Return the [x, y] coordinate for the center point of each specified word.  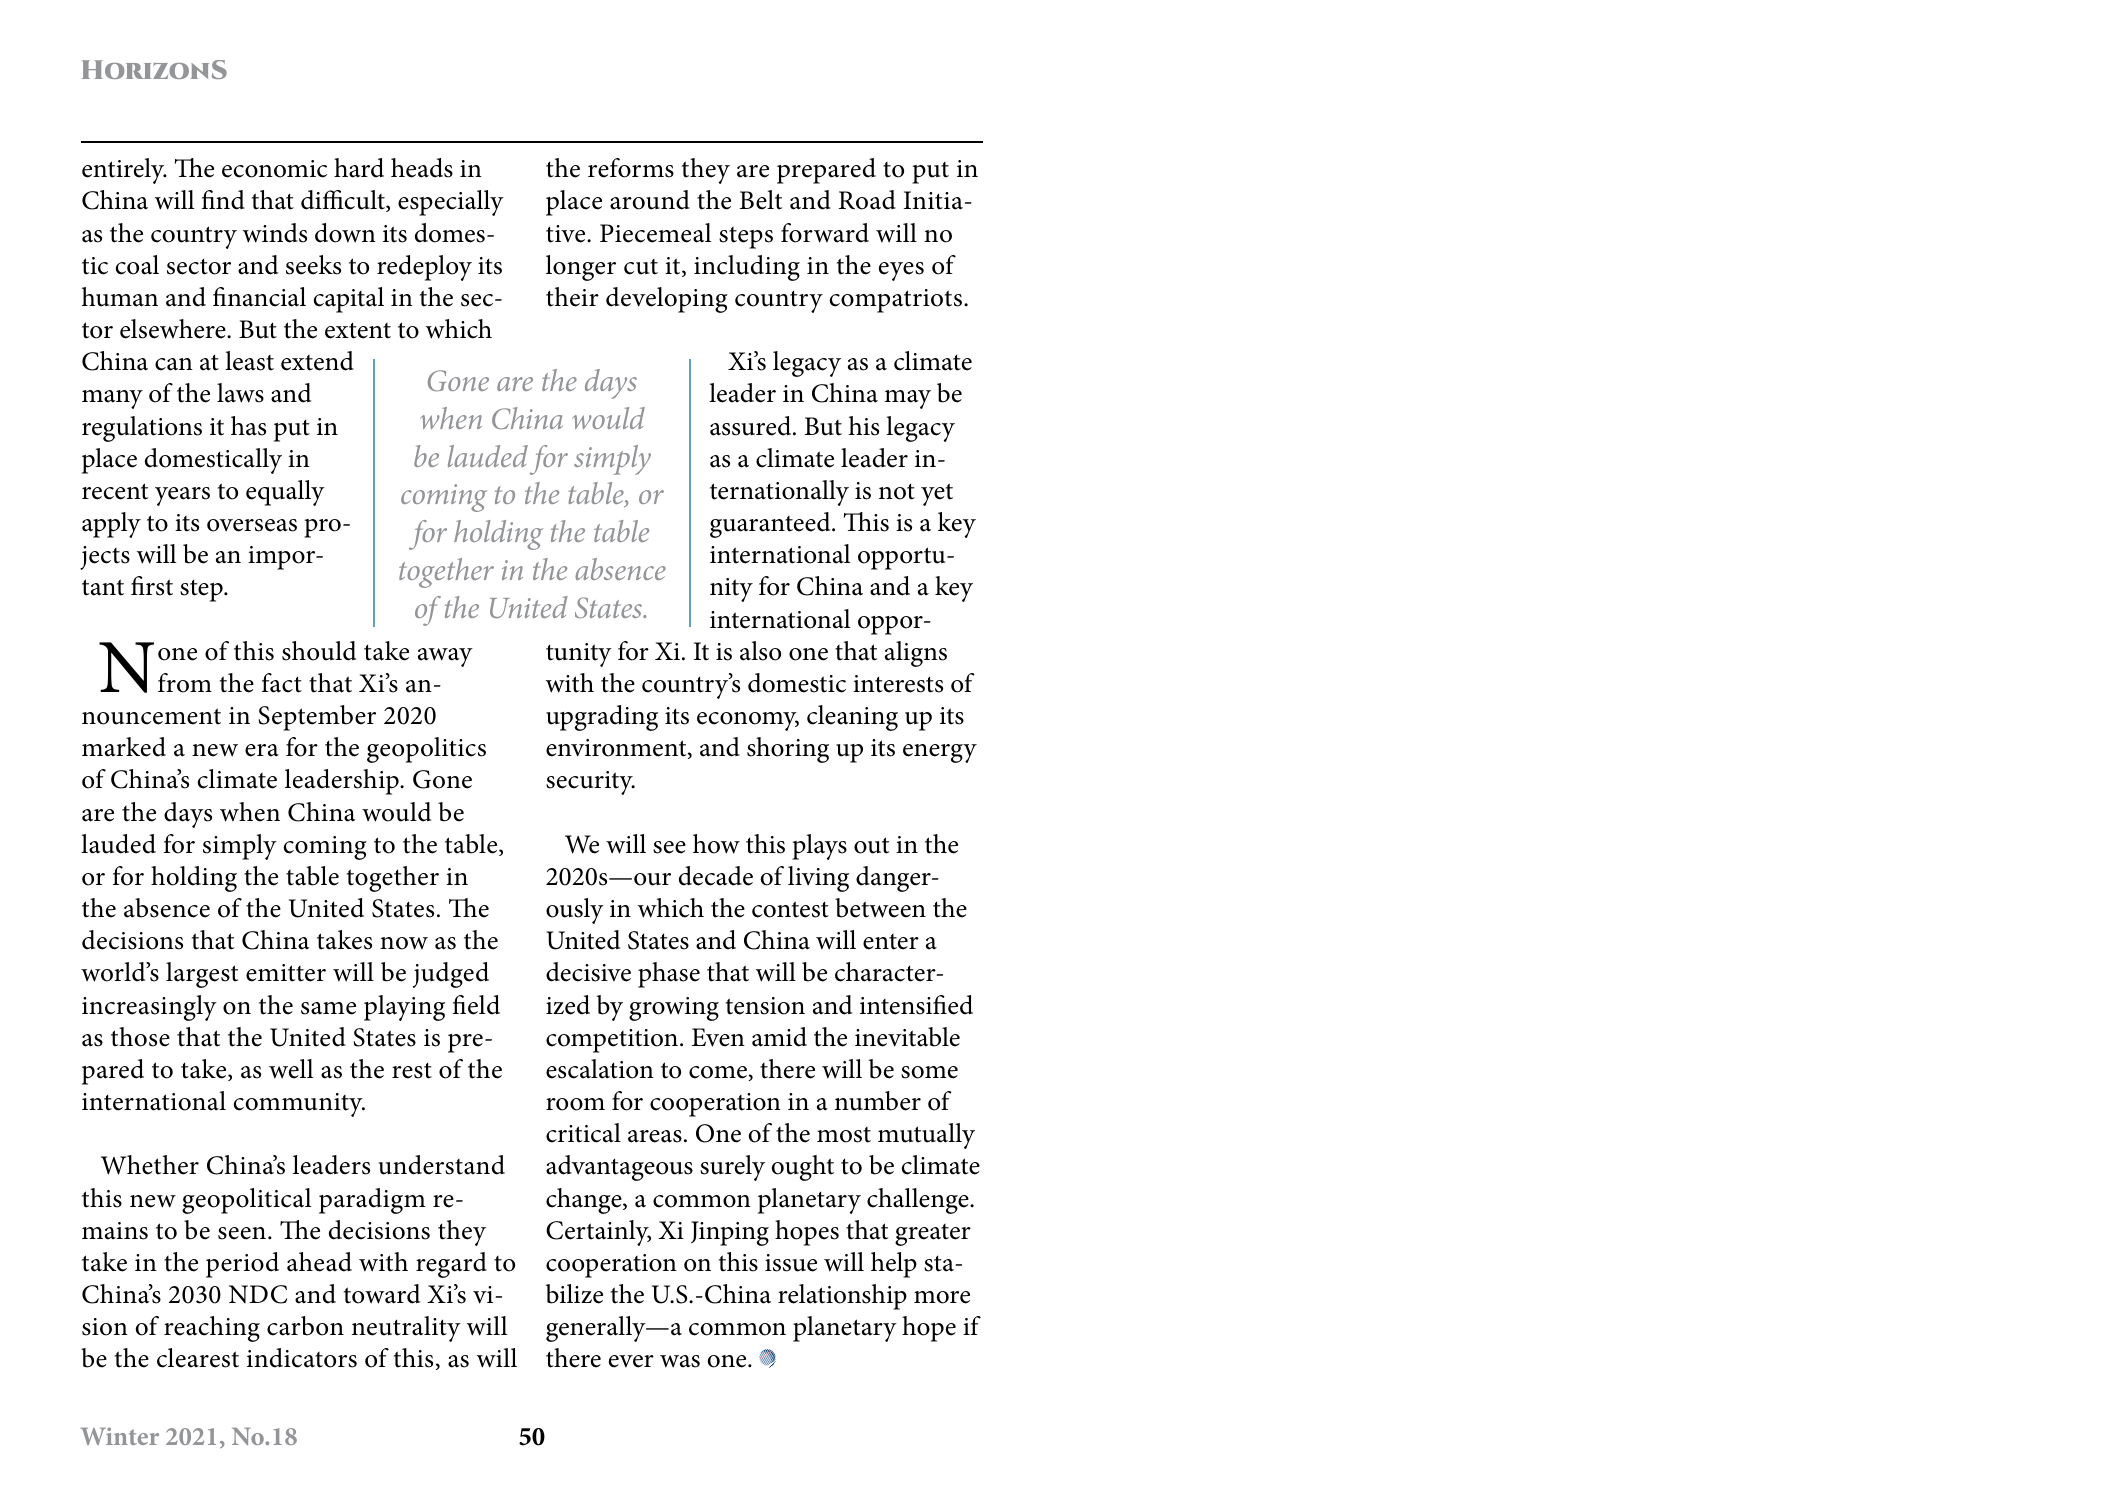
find [223, 200]
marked [124, 747]
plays [819, 847]
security [590, 783]
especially [451, 203]
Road [867, 200]
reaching [212, 1329]
